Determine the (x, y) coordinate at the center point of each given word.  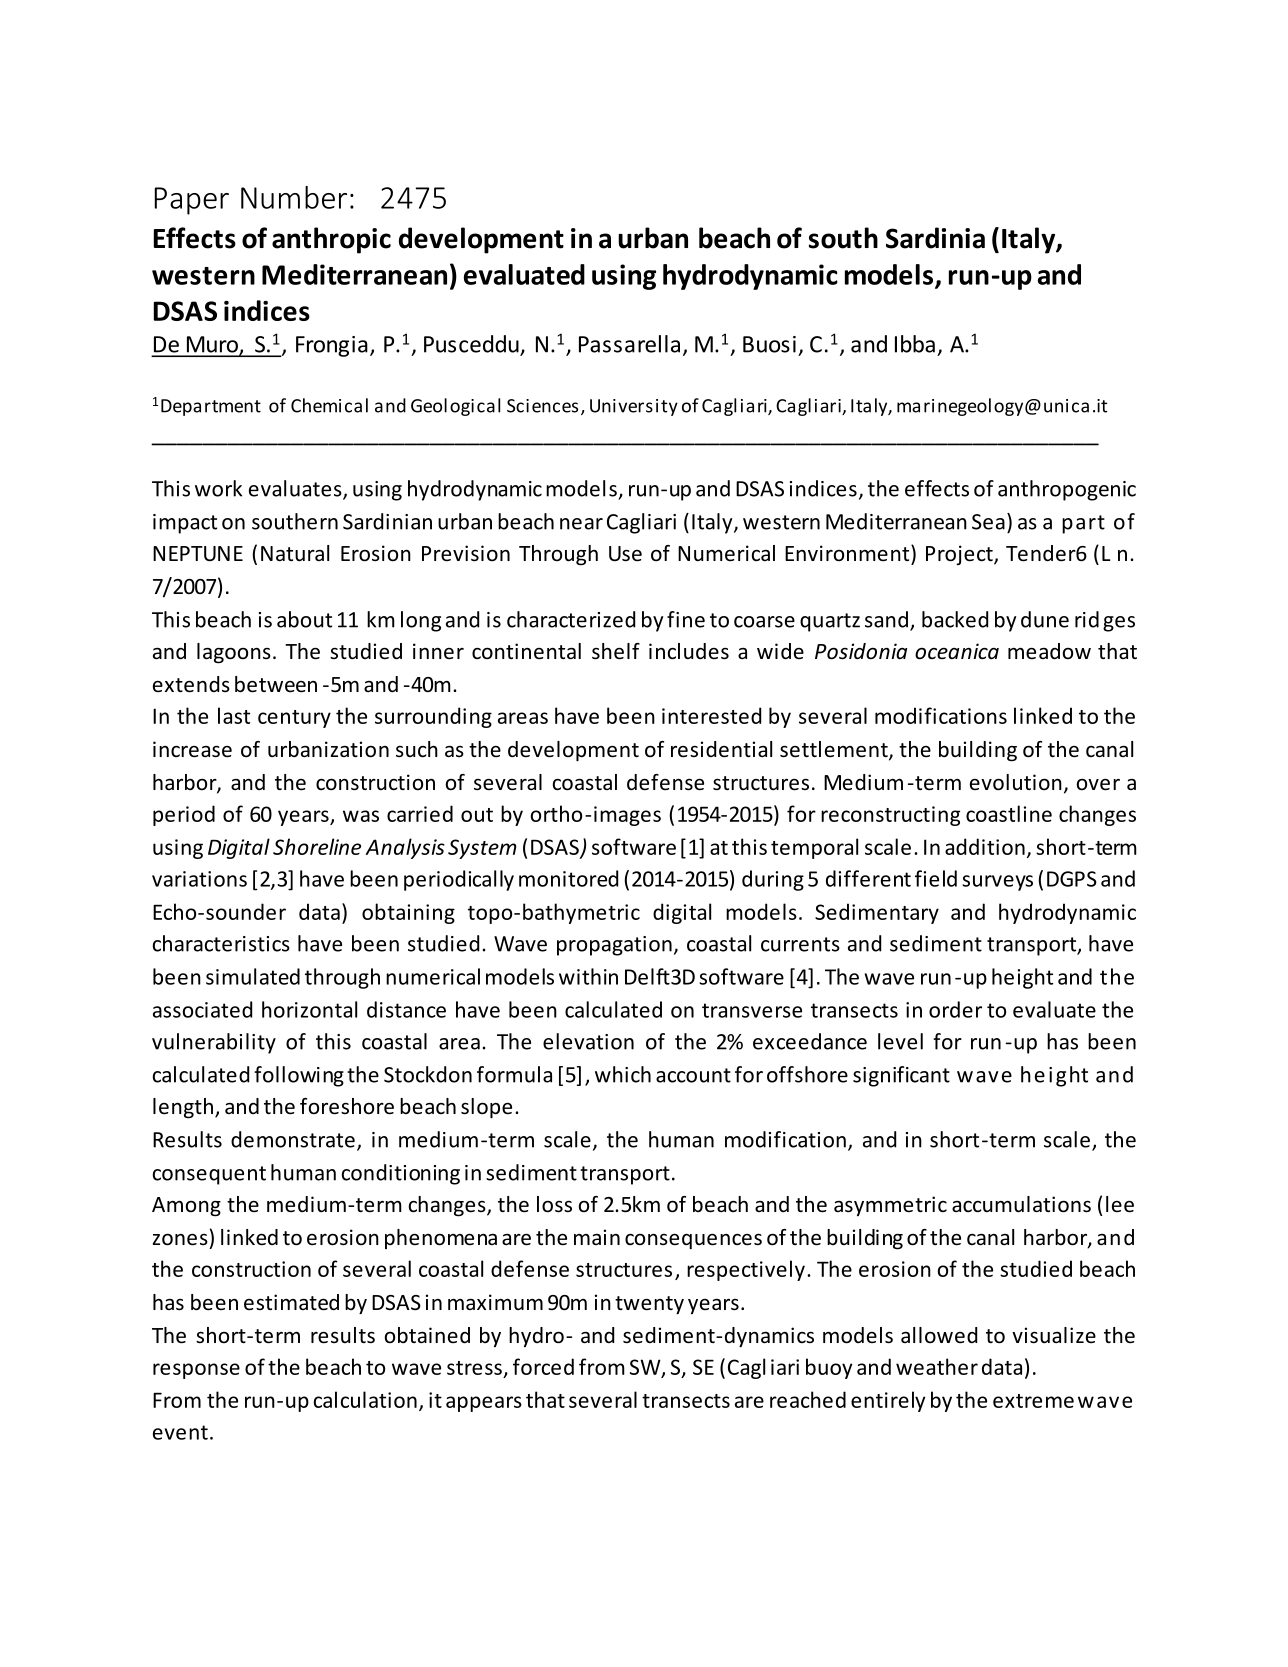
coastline (1009, 813)
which (623, 1074)
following (299, 1076)
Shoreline (317, 846)
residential (721, 749)
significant (901, 1076)
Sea (988, 522)
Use (625, 554)
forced (543, 1366)
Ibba (915, 344)
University (634, 407)
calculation (365, 1399)
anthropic (331, 240)
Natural (295, 553)
